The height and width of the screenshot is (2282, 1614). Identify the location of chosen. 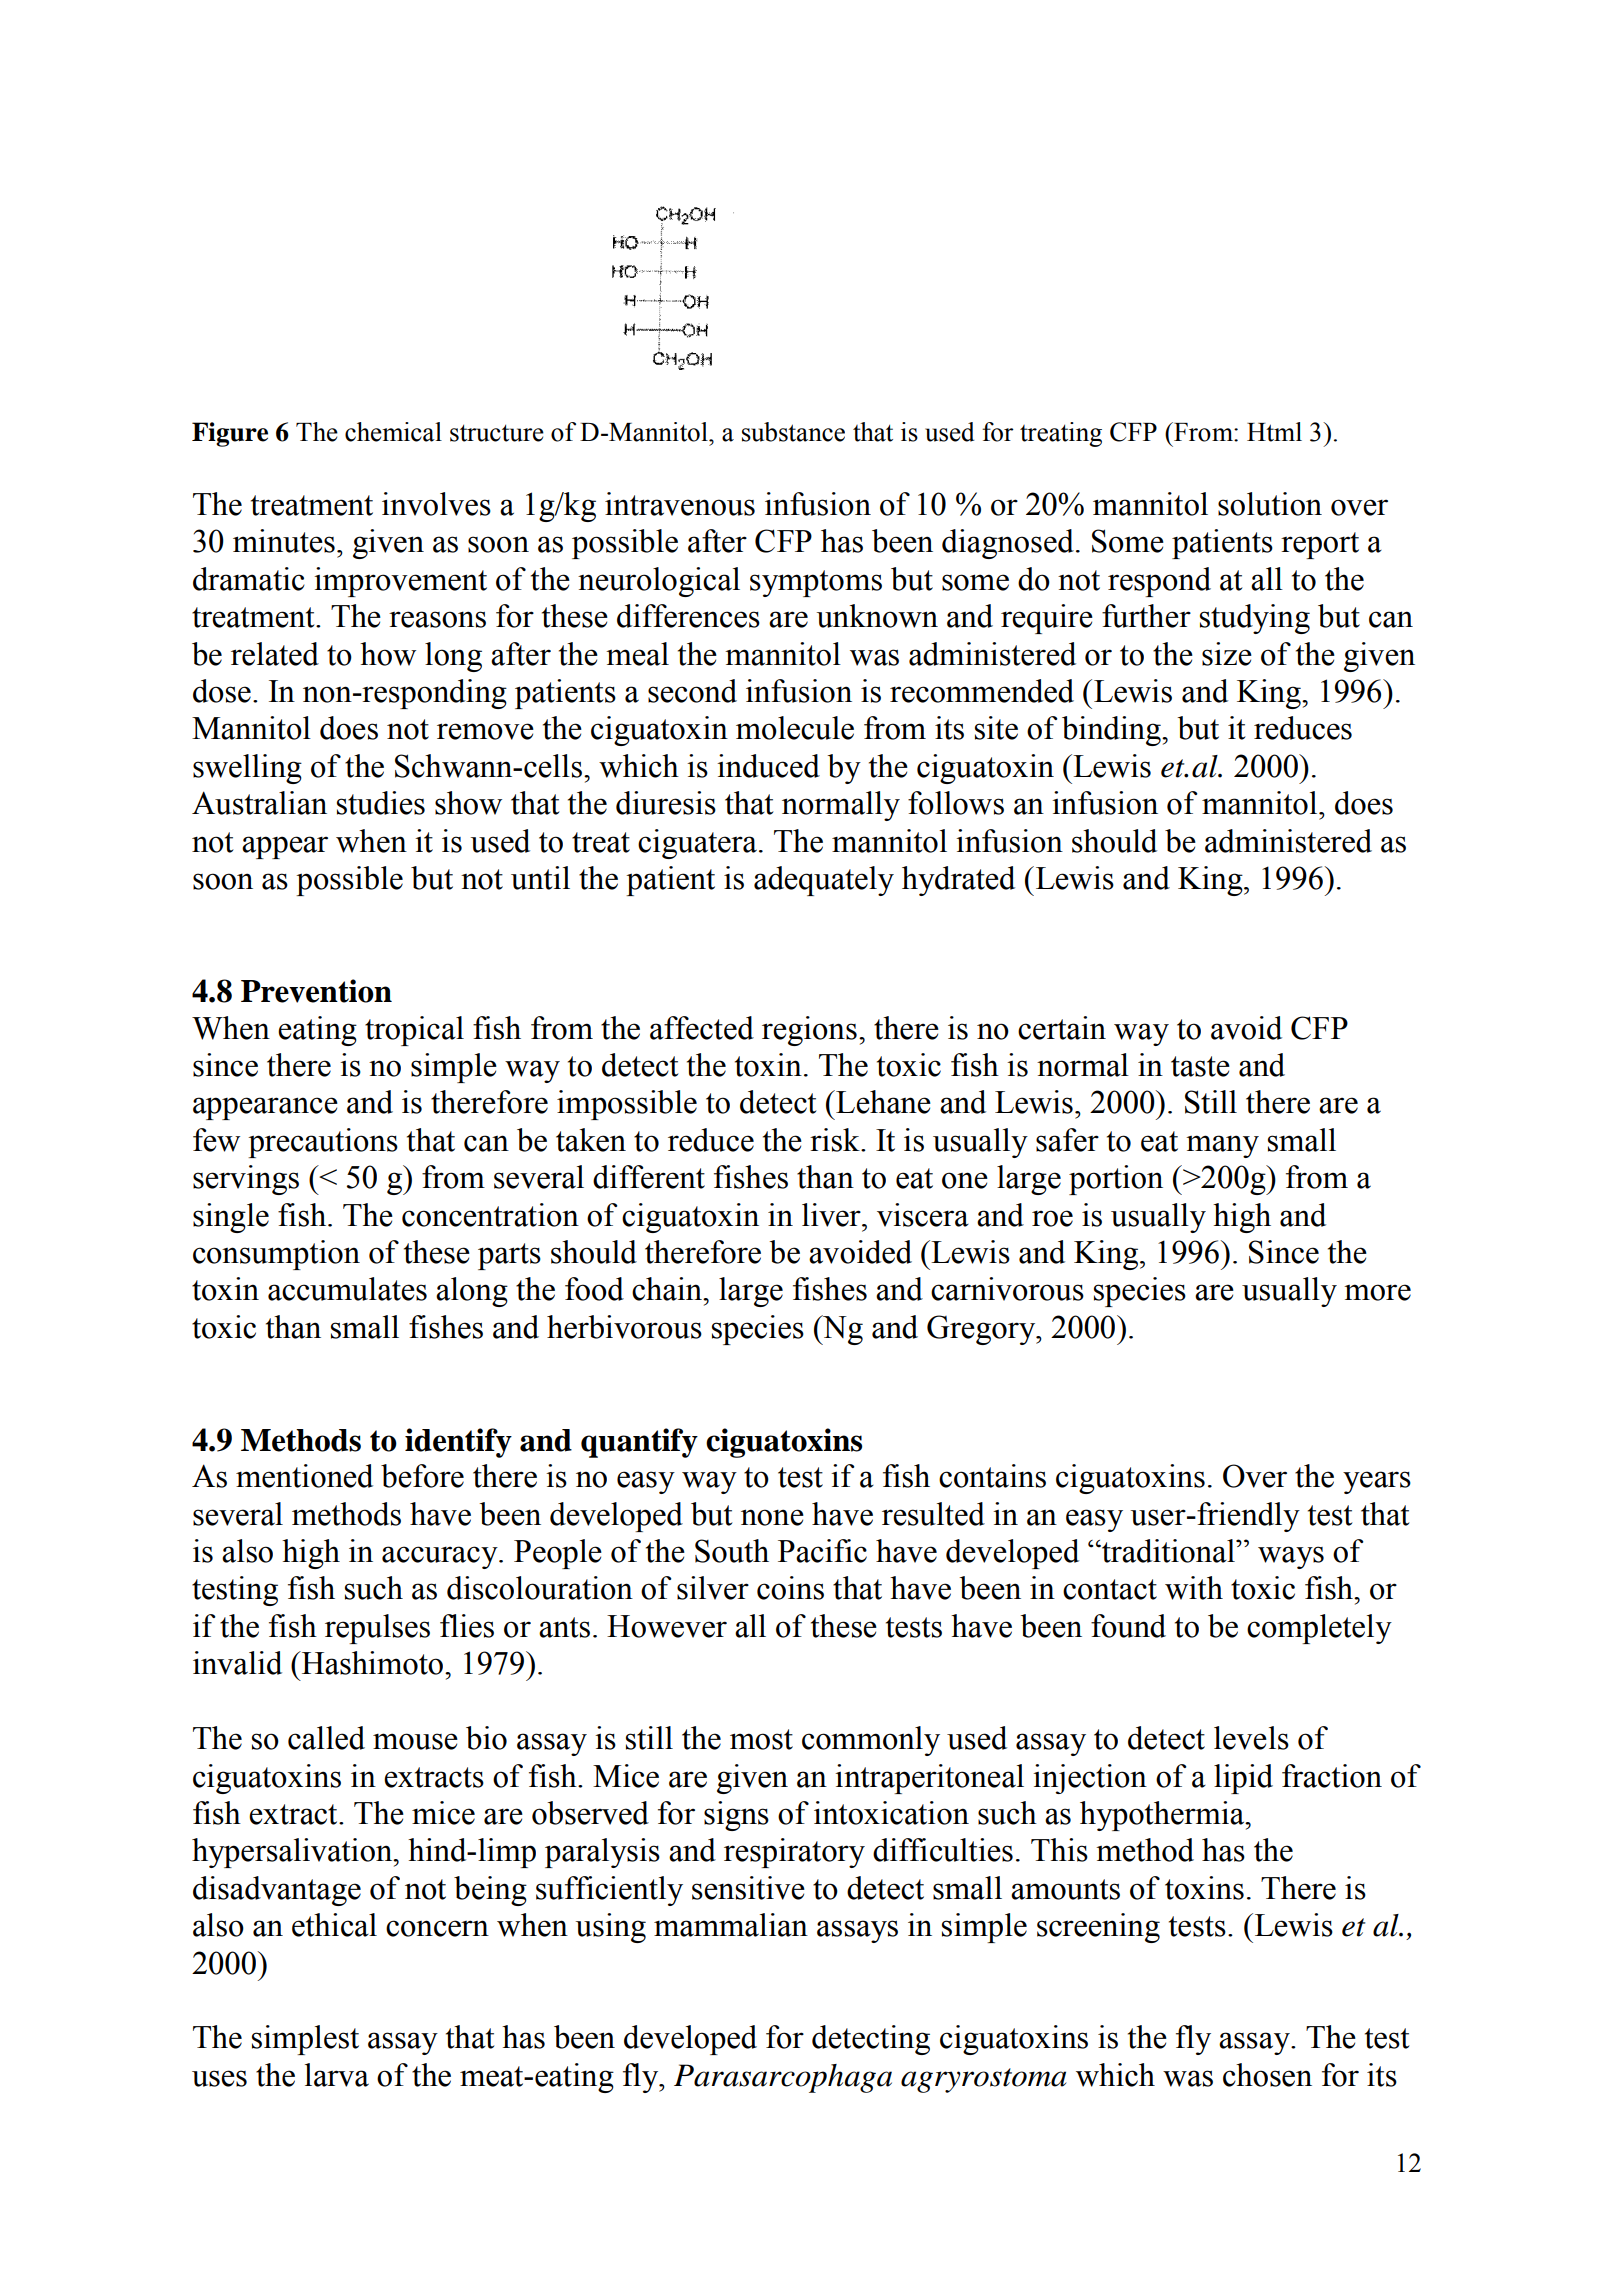
(1267, 2075).
